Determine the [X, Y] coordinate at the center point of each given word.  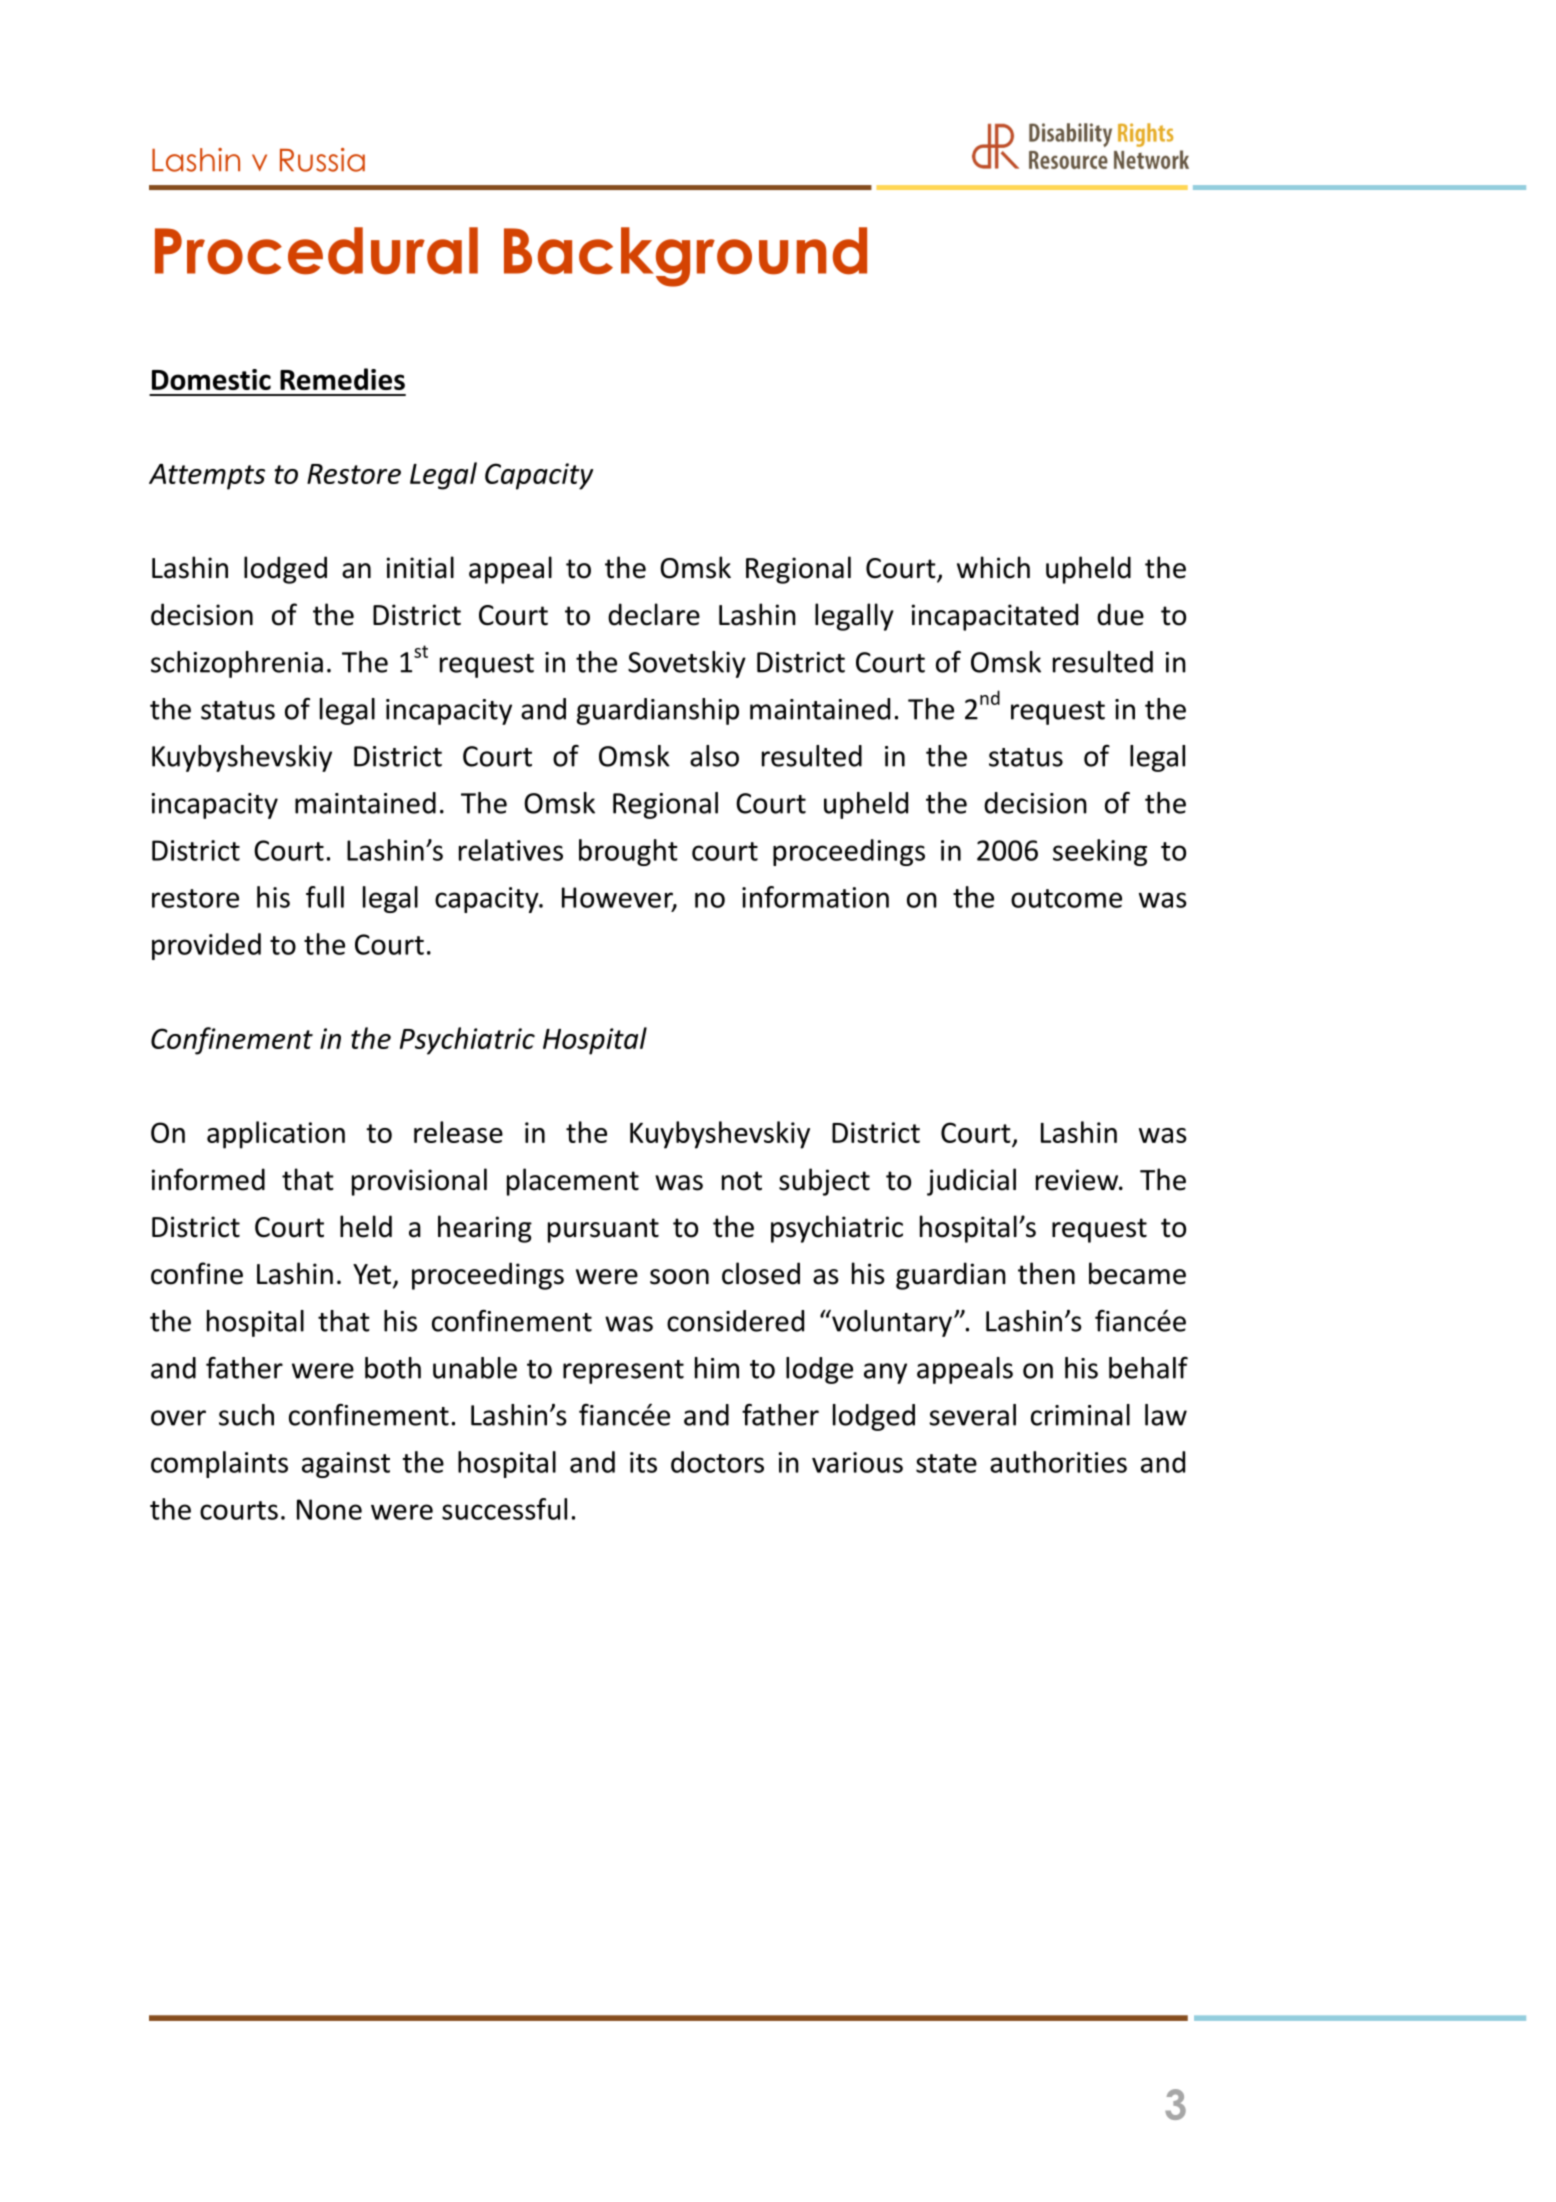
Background [685, 257]
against [346, 1465]
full [325, 897]
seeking [1100, 852]
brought [628, 852]
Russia [322, 160]
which [993, 567]
